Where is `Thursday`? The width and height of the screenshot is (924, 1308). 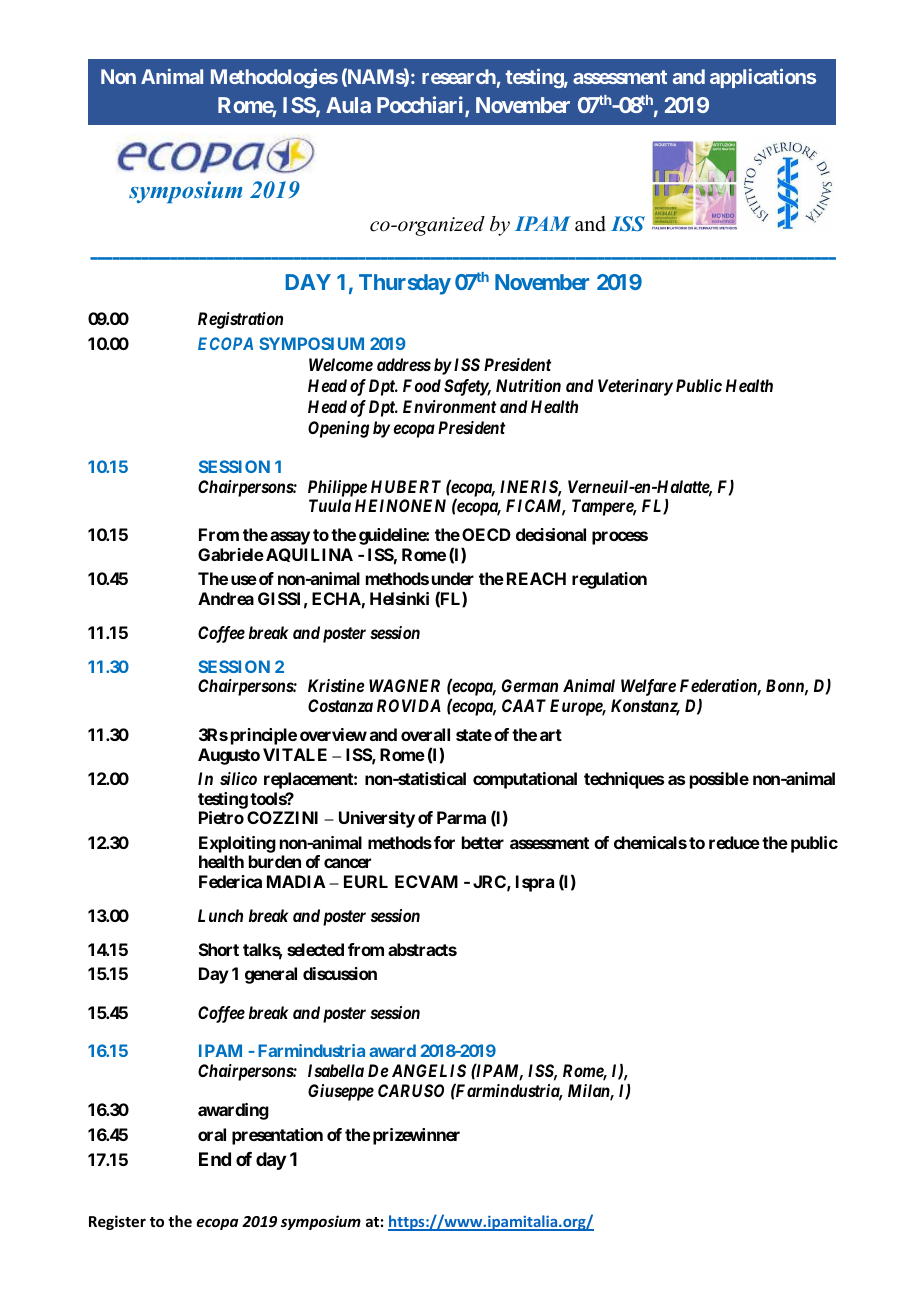 Thursday is located at coordinates (405, 284).
